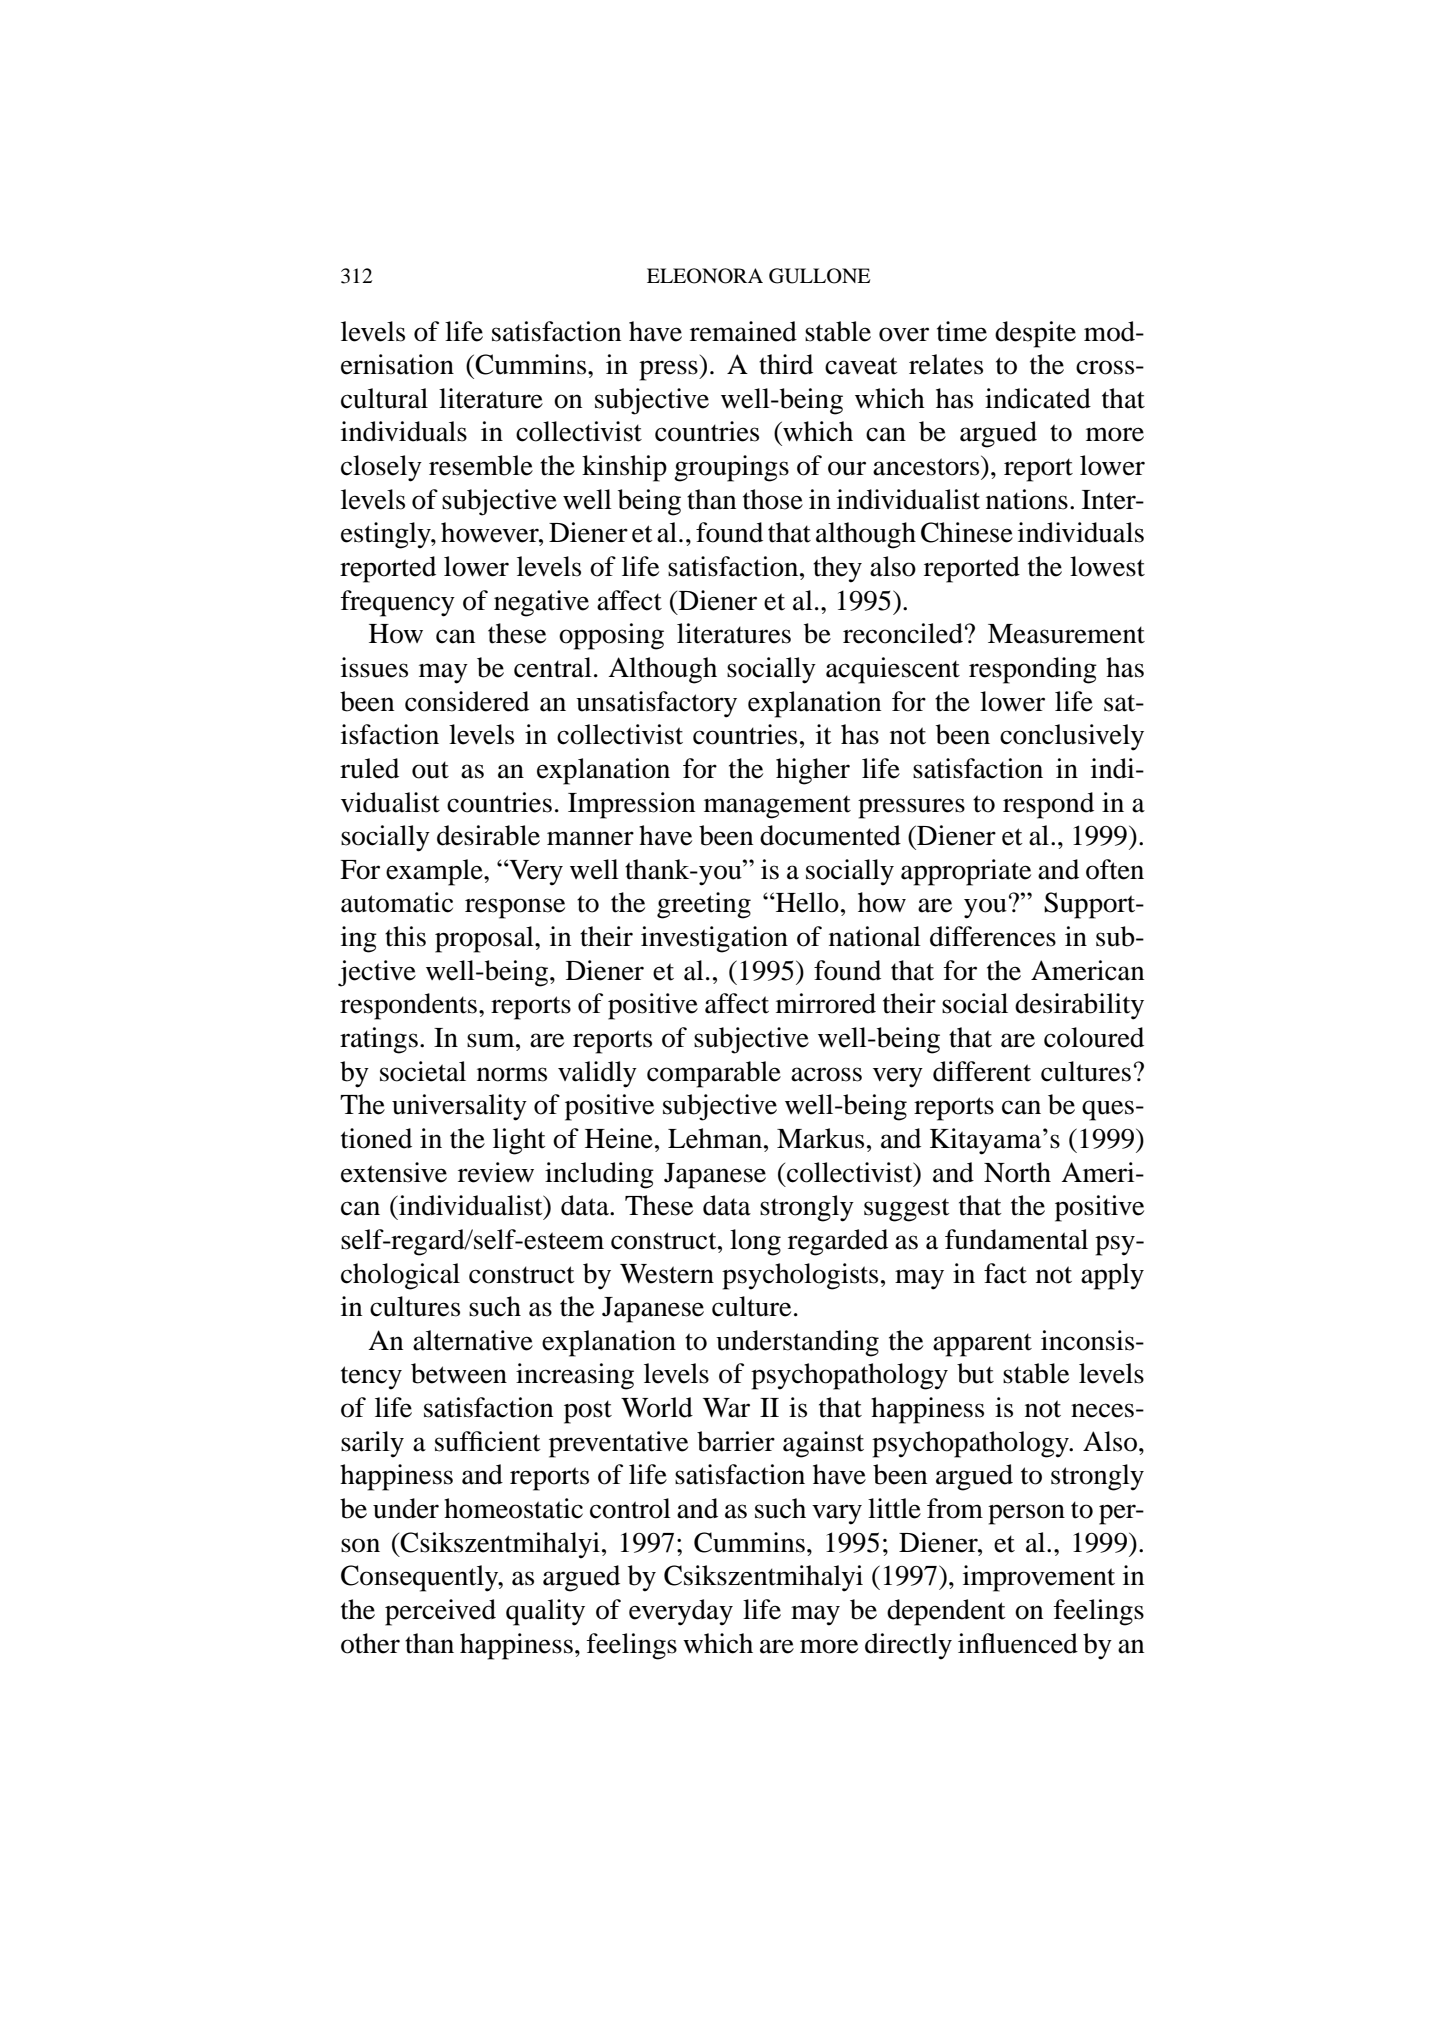  What do you see at coordinates (1066, 634) in the page?
I see `Measurement` at bounding box center [1066, 634].
